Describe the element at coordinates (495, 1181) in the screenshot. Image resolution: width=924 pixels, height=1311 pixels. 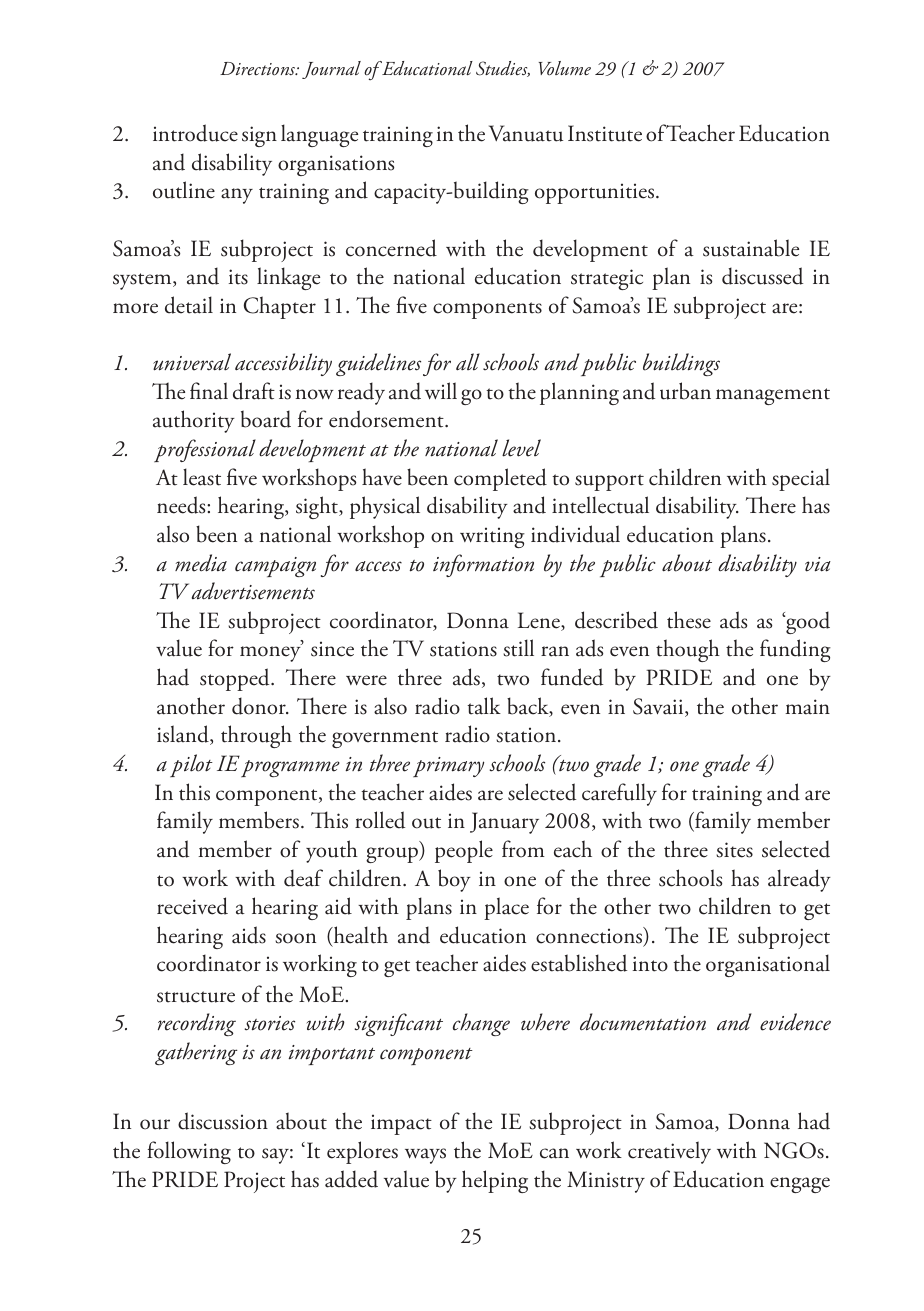
I see `helping` at that location.
